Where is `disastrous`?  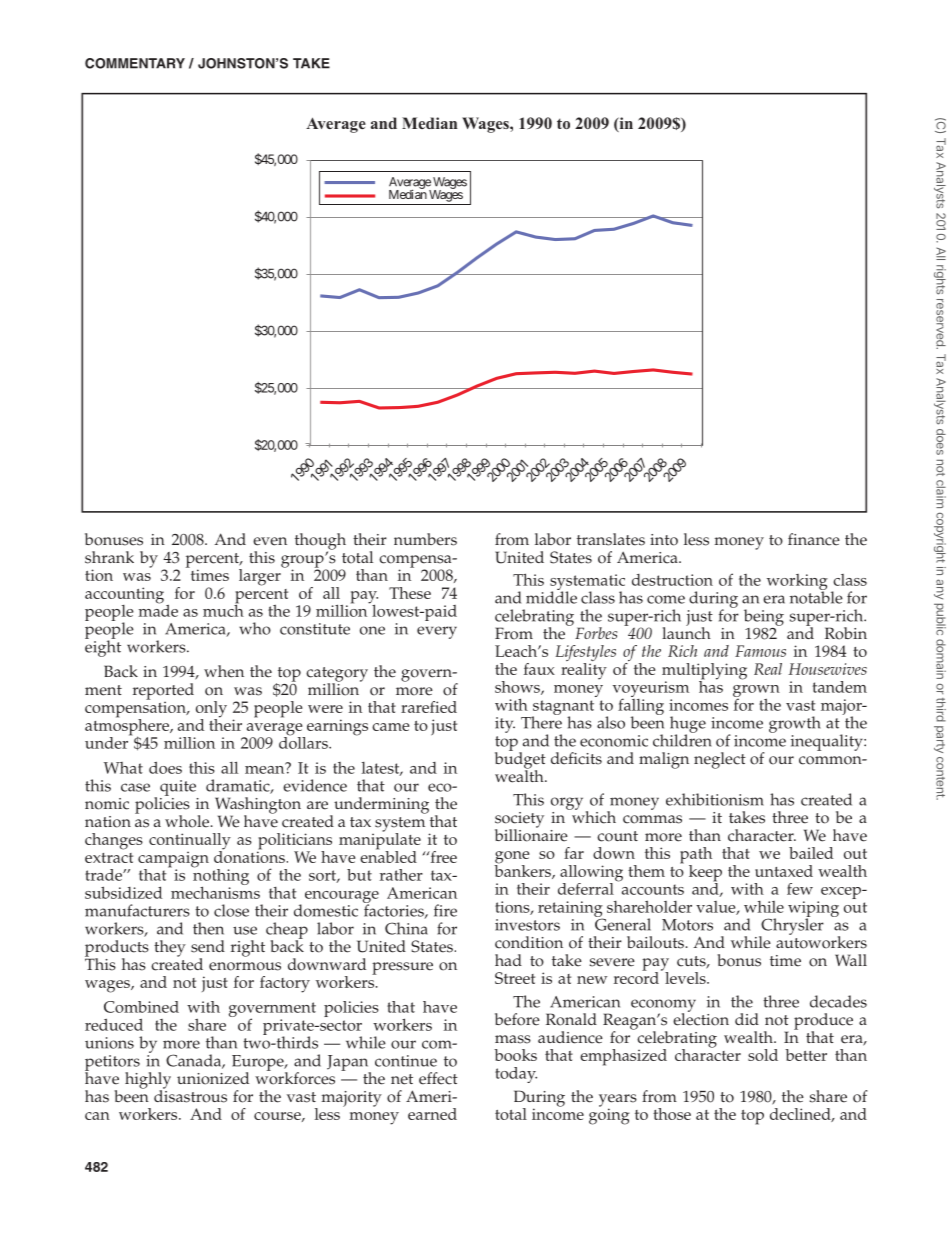 disastrous is located at coordinates (190, 1095).
